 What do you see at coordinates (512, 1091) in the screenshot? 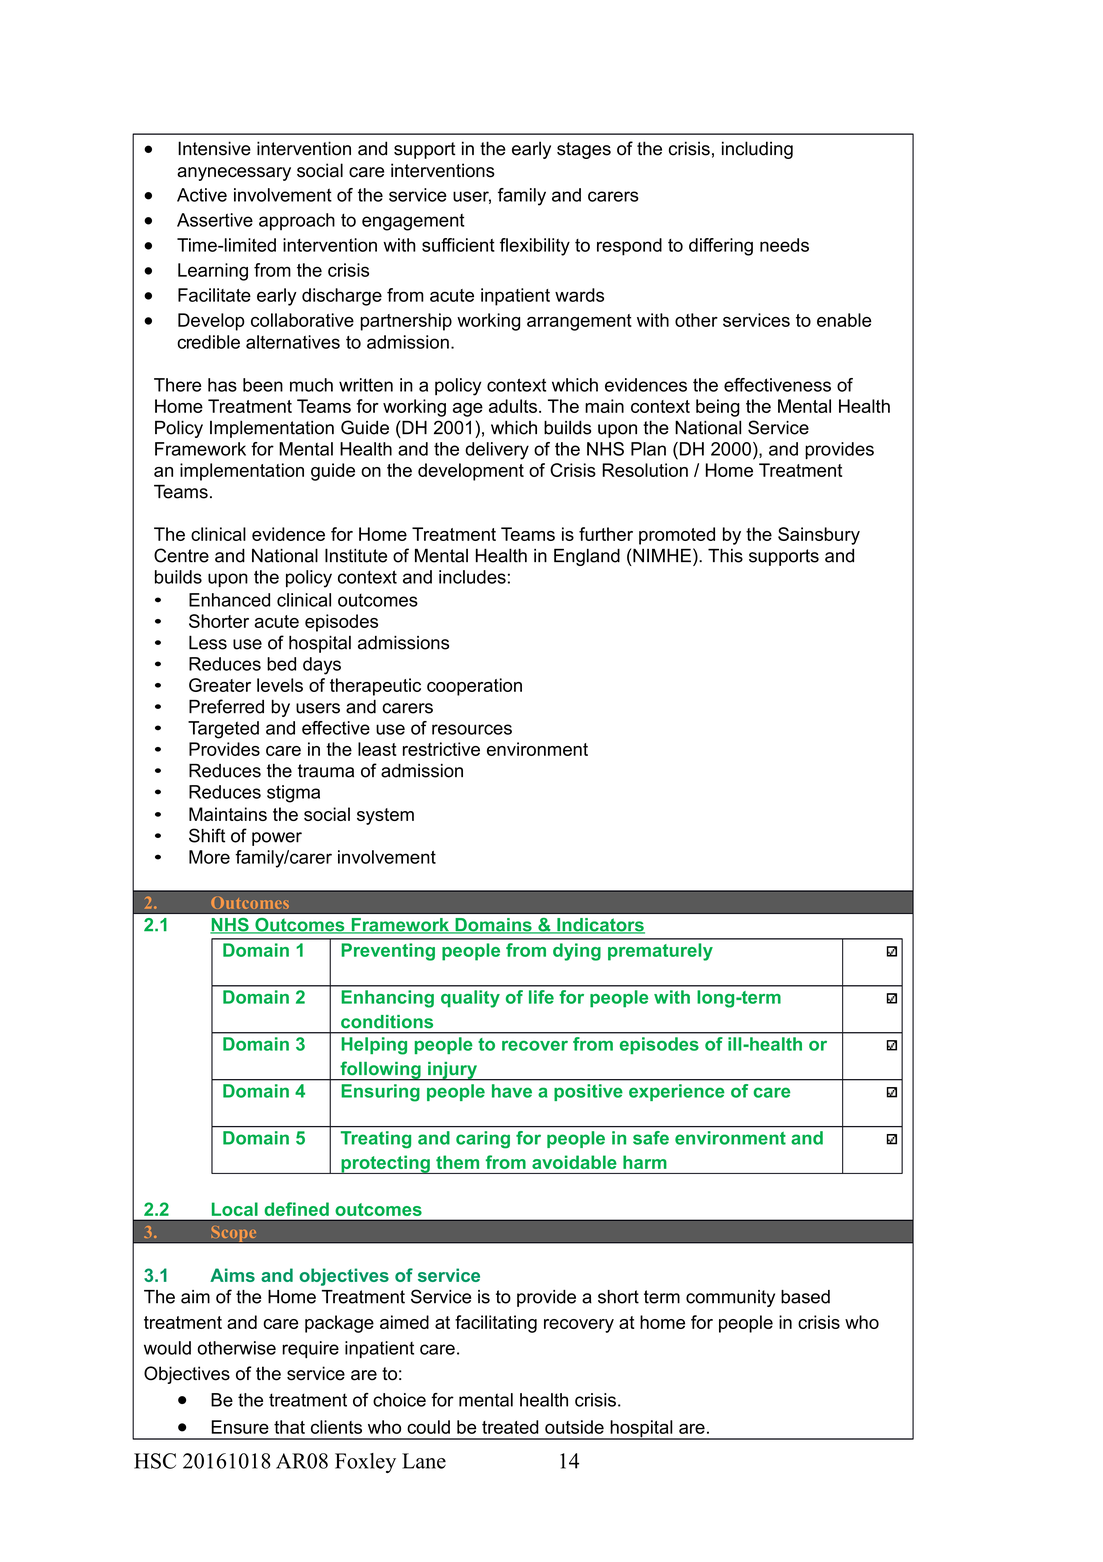
I see `have` at bounding box center [512, 1091].
